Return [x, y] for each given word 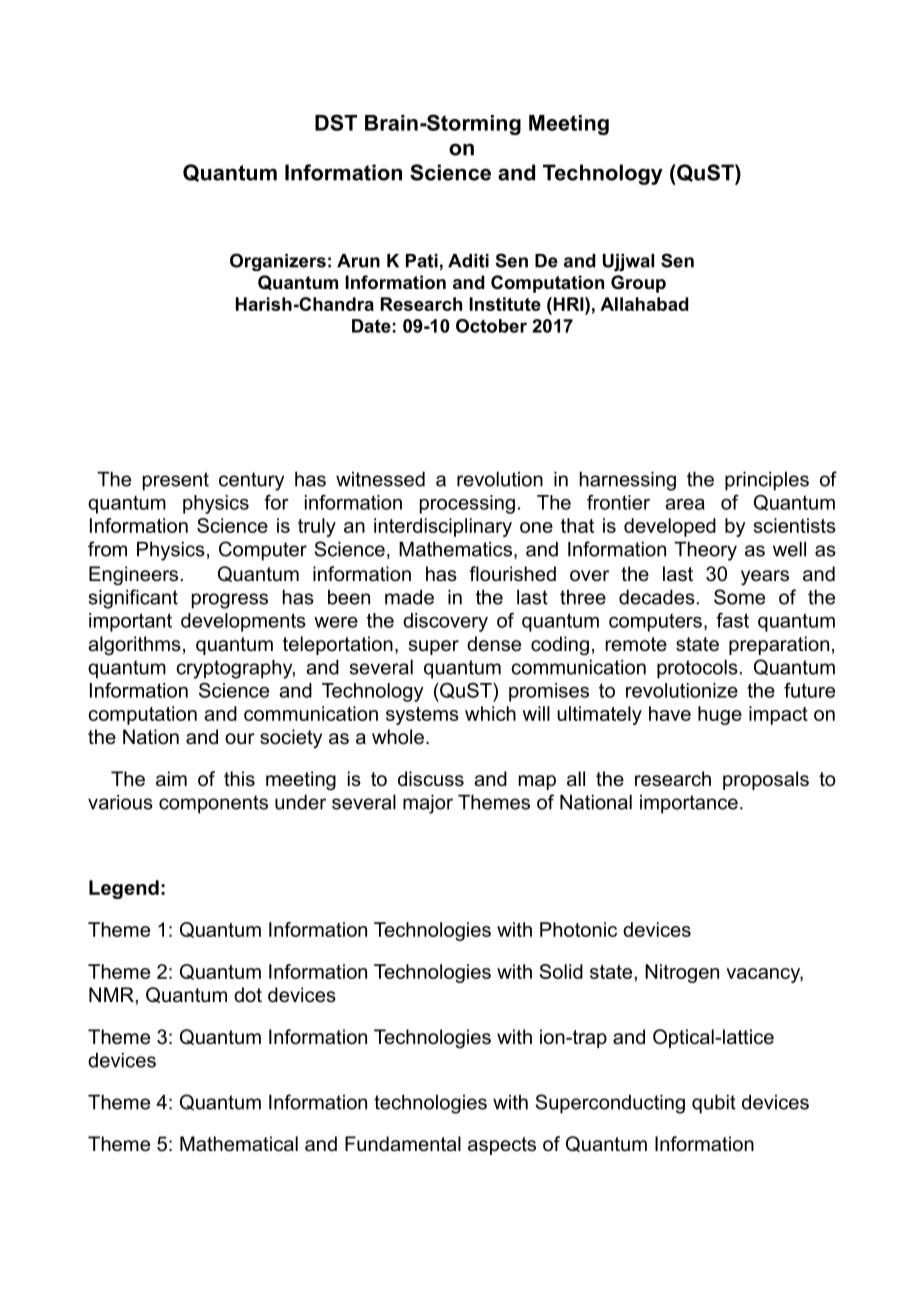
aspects [502, 1146]
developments [243, 622]
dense [494, 644]
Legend [124, 889]
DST [336, 122]
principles [767, 481]
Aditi [468, 261]
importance [689, 804]
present [176, 481]
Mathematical [239, 1144]
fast [732, 620]
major [428, 804]
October [491, 326]
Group [638, 284]
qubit [714, 1104]
